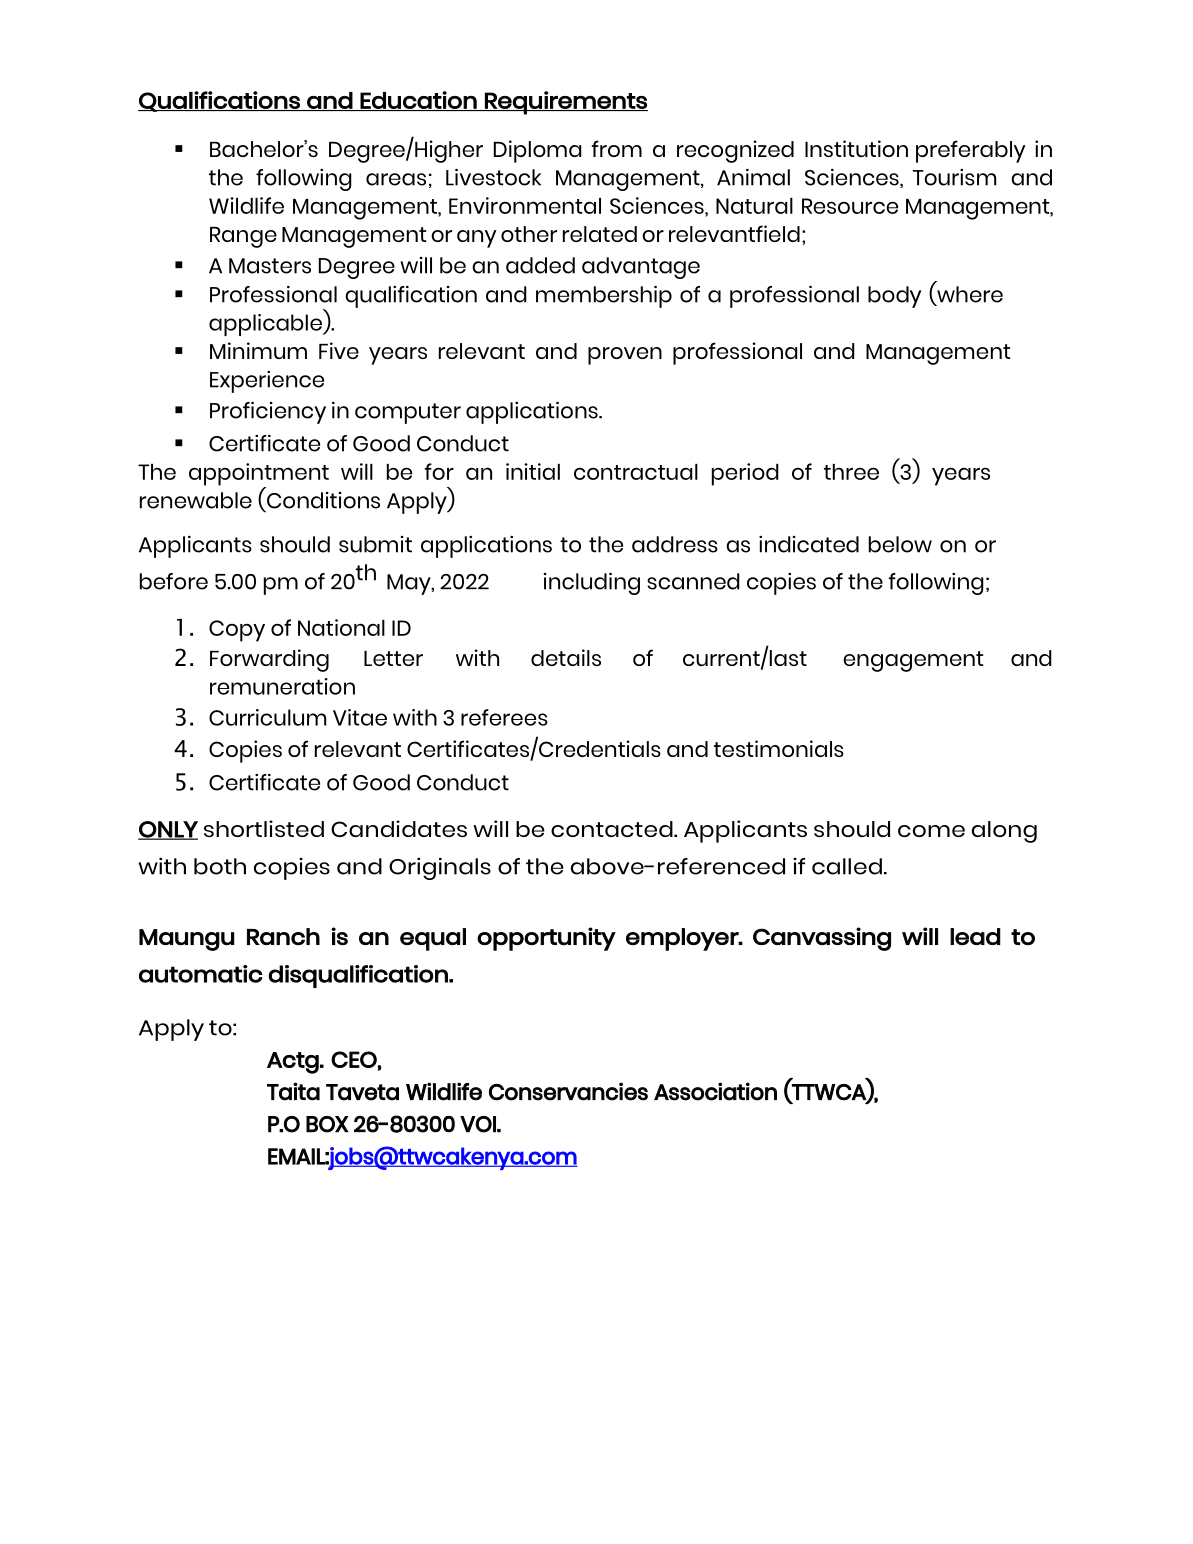 The width and height of the page is (1193, 1544). What do you see at coordinates (237, 631) in the page?
I see `Copy` at bounding box center [237, 631].
